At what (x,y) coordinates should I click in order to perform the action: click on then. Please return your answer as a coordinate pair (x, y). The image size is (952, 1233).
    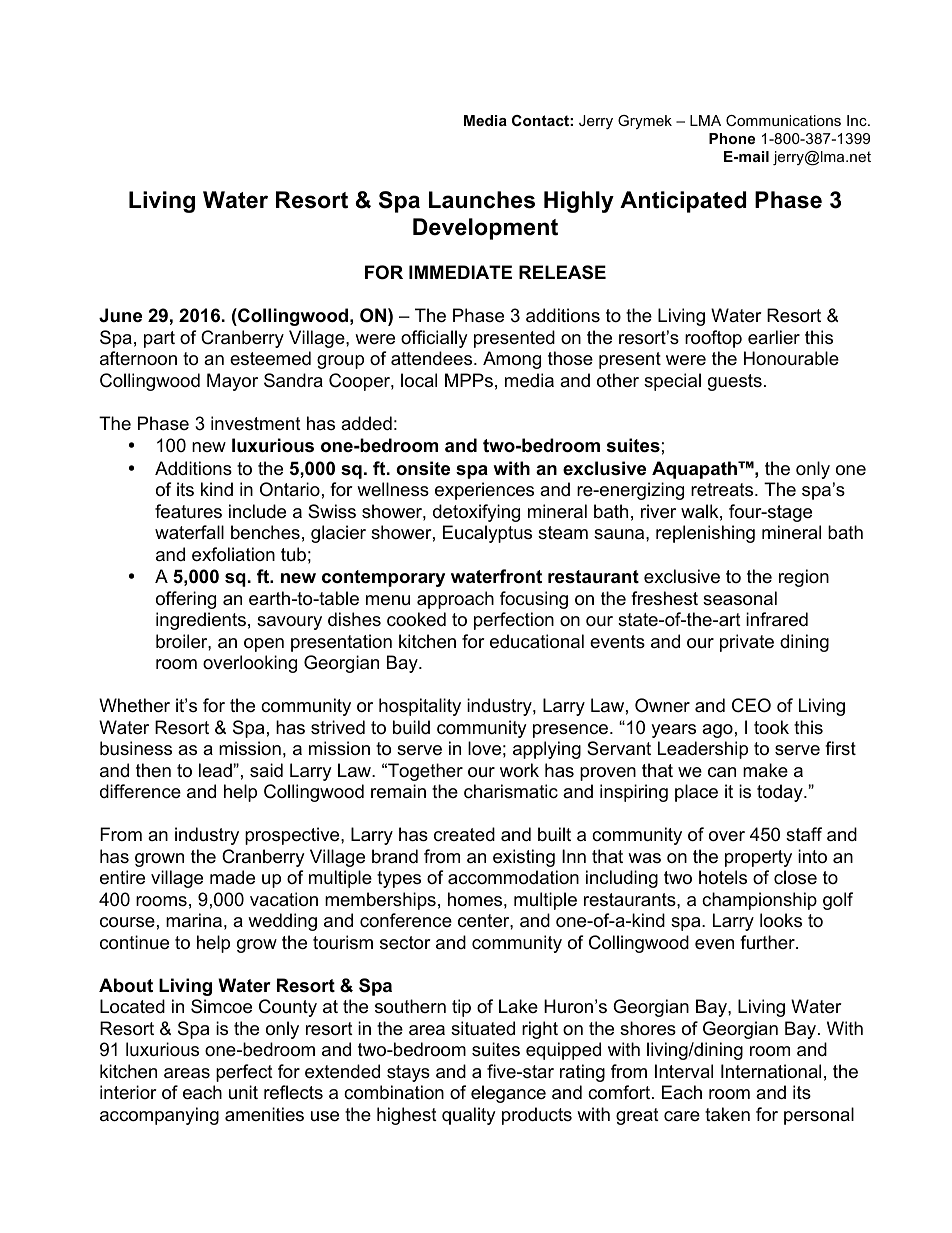
    Looking at the image, I should click on (153, 770).
